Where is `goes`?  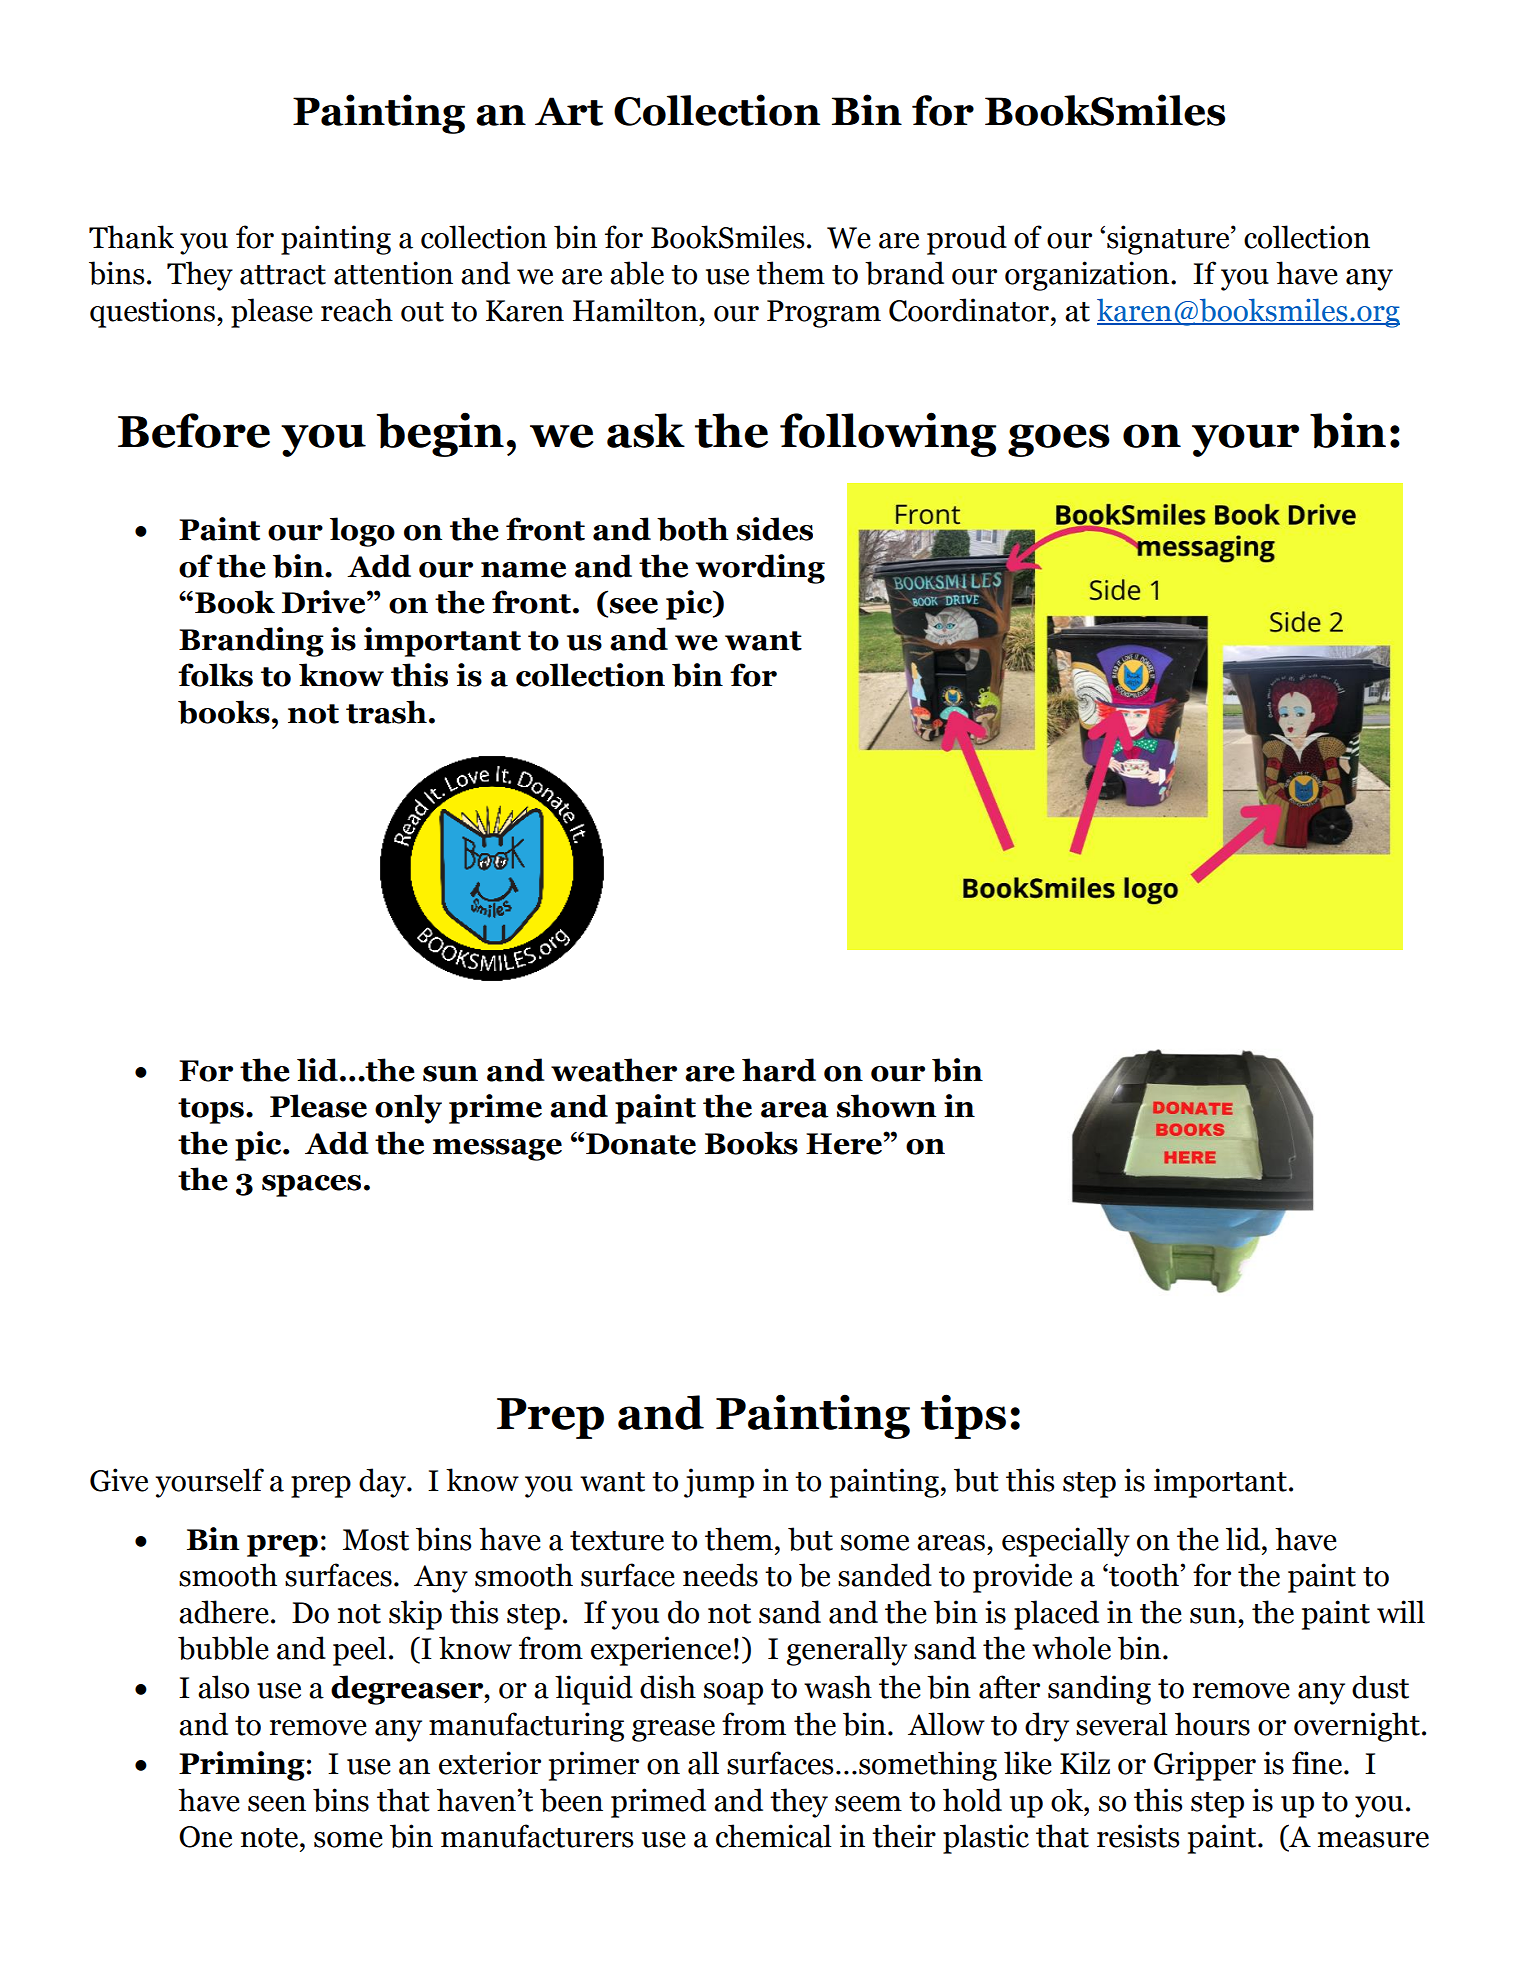
goes is located at coordinates (1059, 440).
